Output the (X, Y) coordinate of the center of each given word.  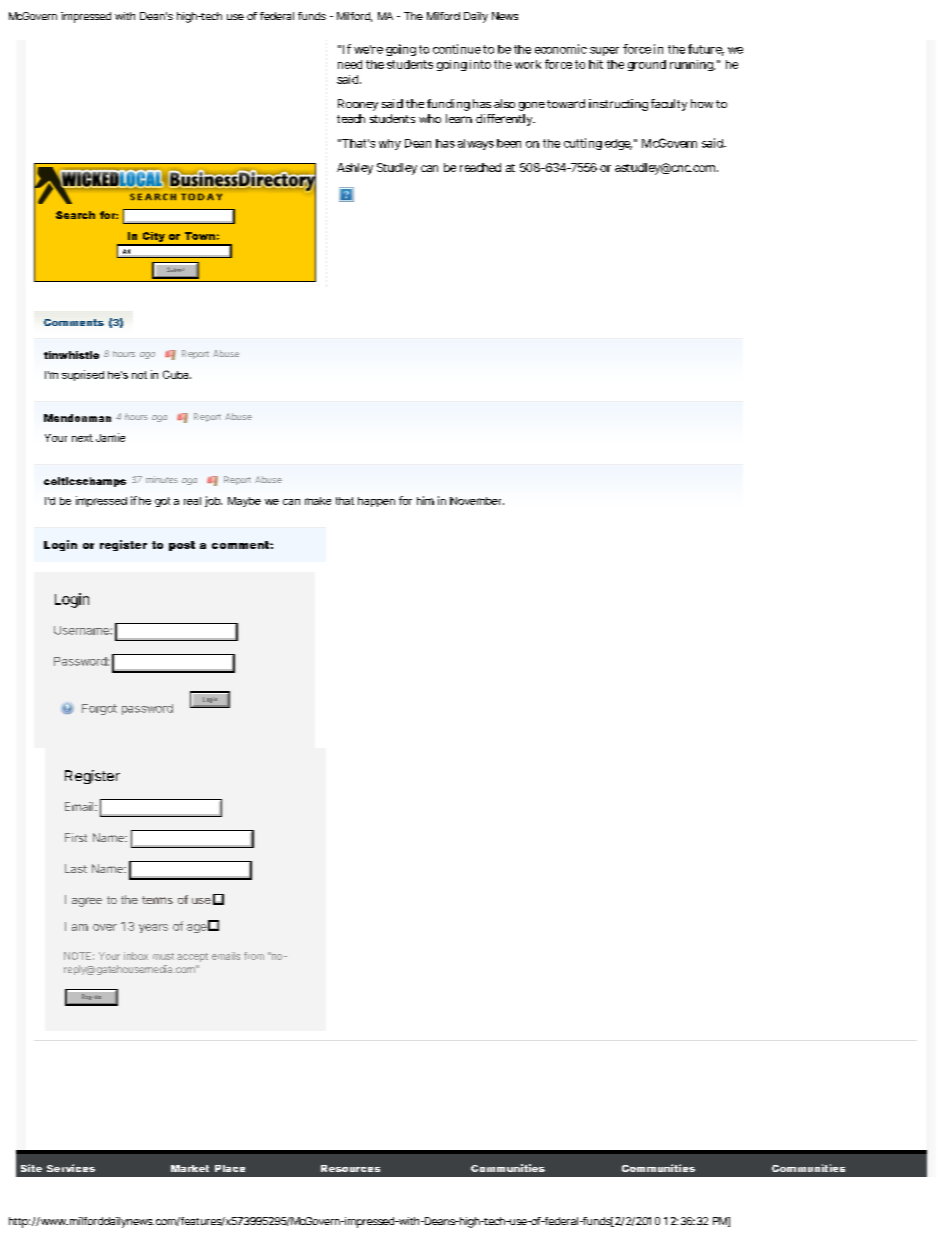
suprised (83, 375)
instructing (618, 105)
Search (75, 215)
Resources (350, 1168)
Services (71, 1168)
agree (87, 902)
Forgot (99, 709)
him (425, 500)
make (318, 501)
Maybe (244, 502)
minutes (162, 479)
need (350, 64)
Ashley (355, 169)
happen (376, 502)
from (254, 956)
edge (618, 144)
